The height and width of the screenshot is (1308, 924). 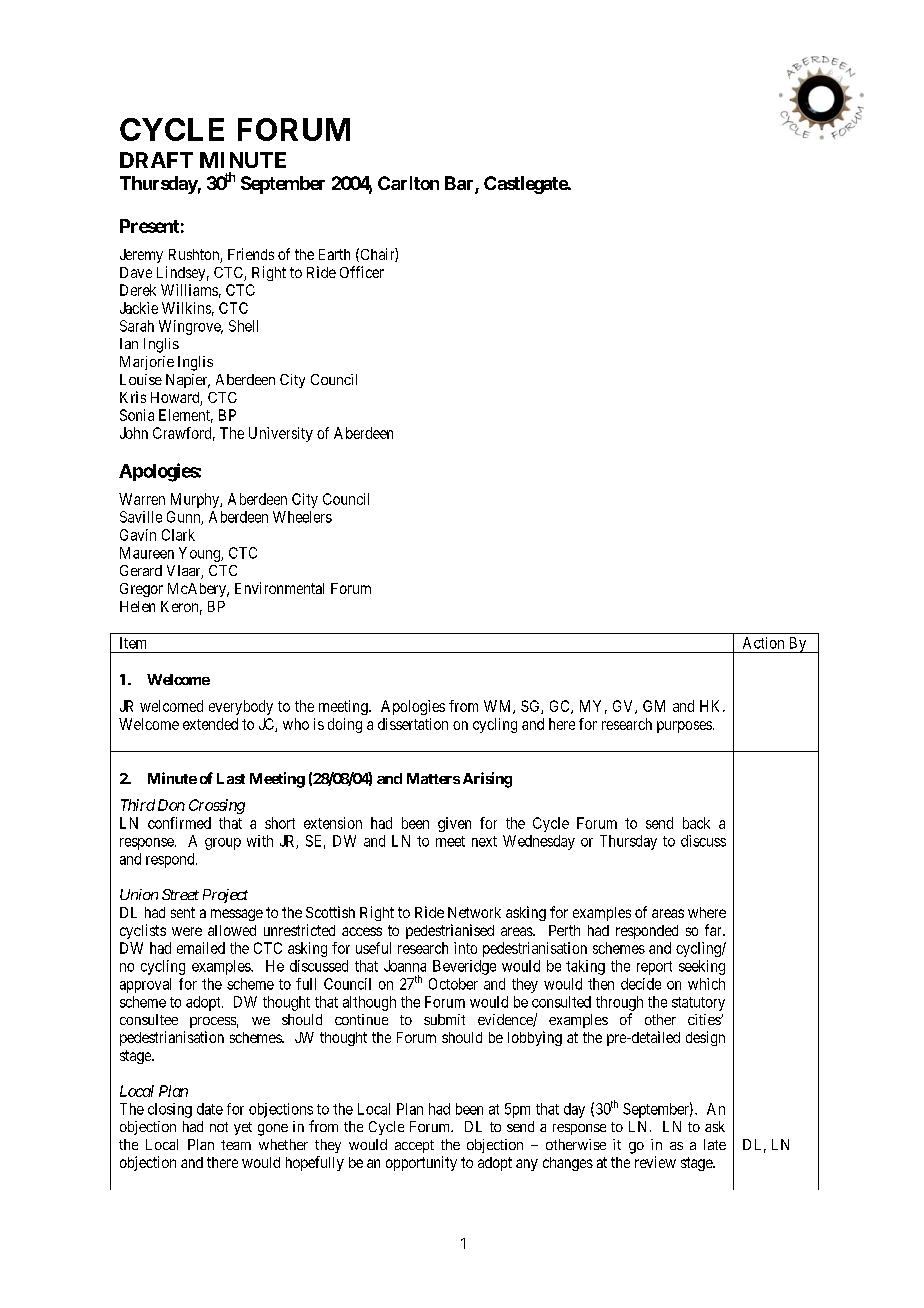 I want to click on Carlton, so click(x=408, y=183).
